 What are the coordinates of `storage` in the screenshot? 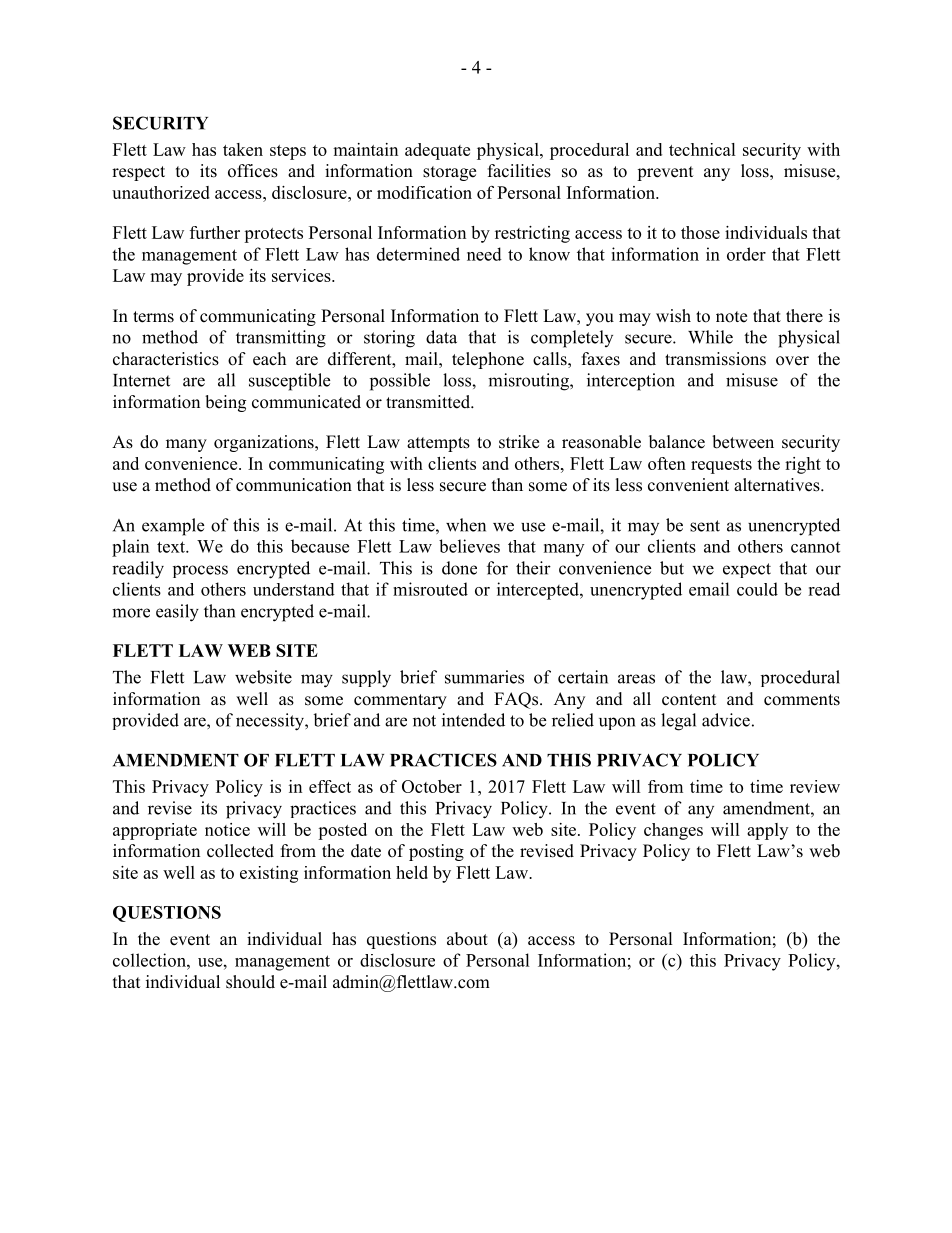 It's located at (449, 173).
